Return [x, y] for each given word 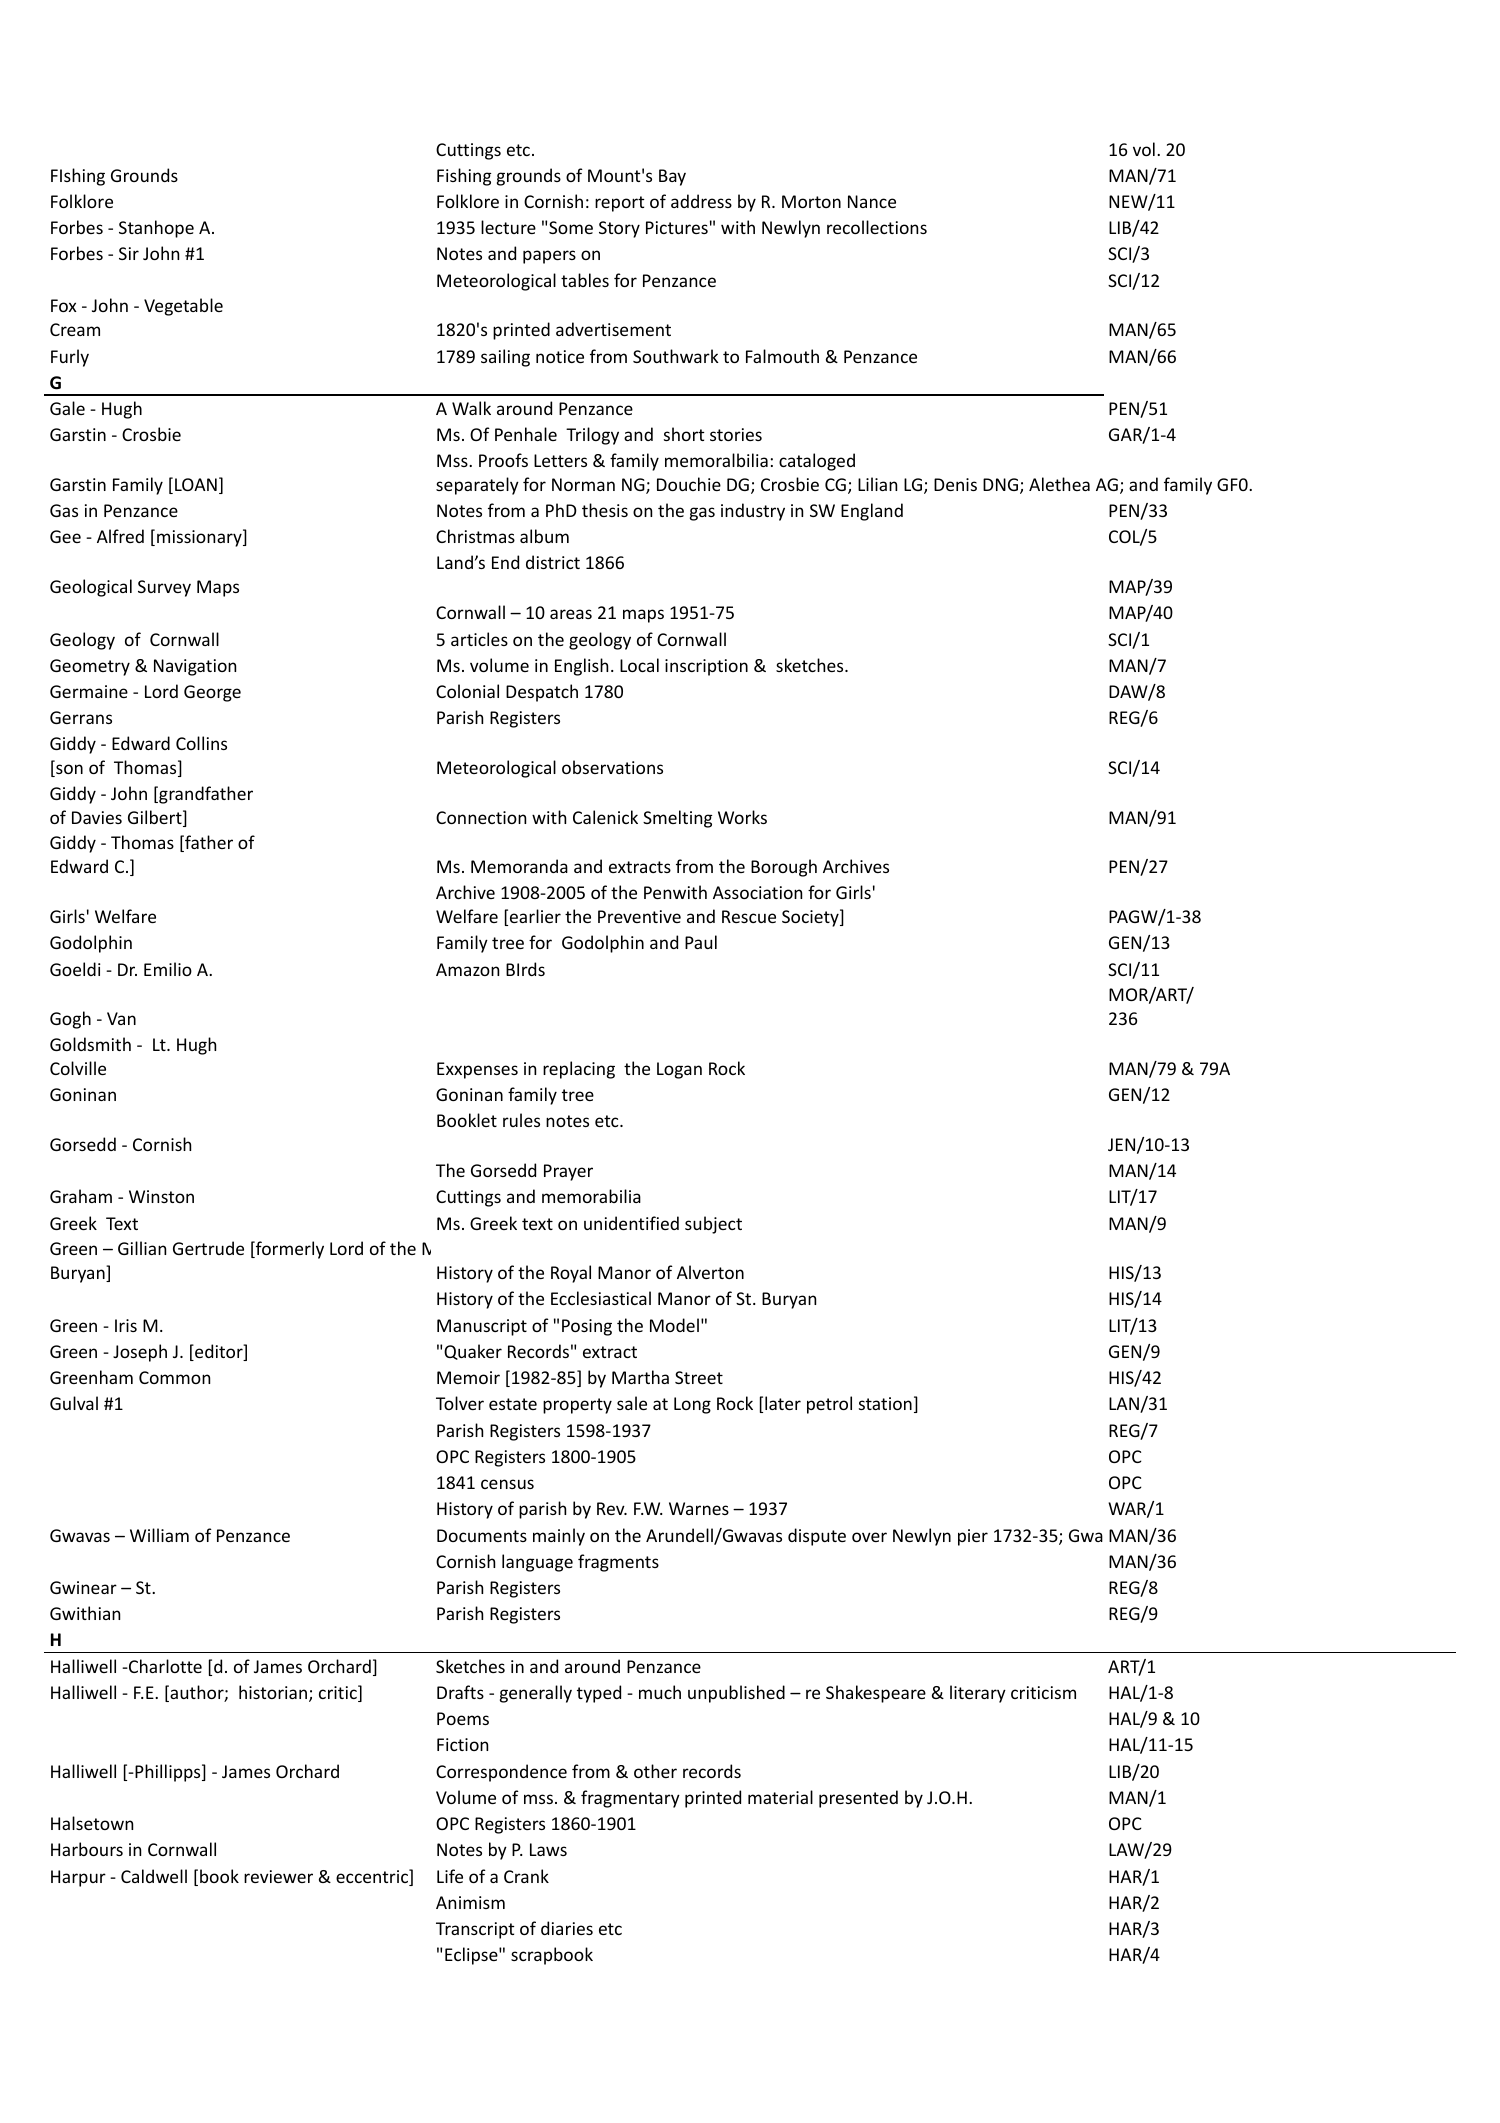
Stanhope [156, 229]
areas [571, 614]
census [507, 1484]
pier [973, 1537]
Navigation [195, 667]
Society [811, 918]
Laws [548, 1849]
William [159, 1535]
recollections [877, 227]
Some [571, 227]
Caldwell [154, 1876]
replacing [579, 1070]
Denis [955, 484]
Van [121, 1018]
